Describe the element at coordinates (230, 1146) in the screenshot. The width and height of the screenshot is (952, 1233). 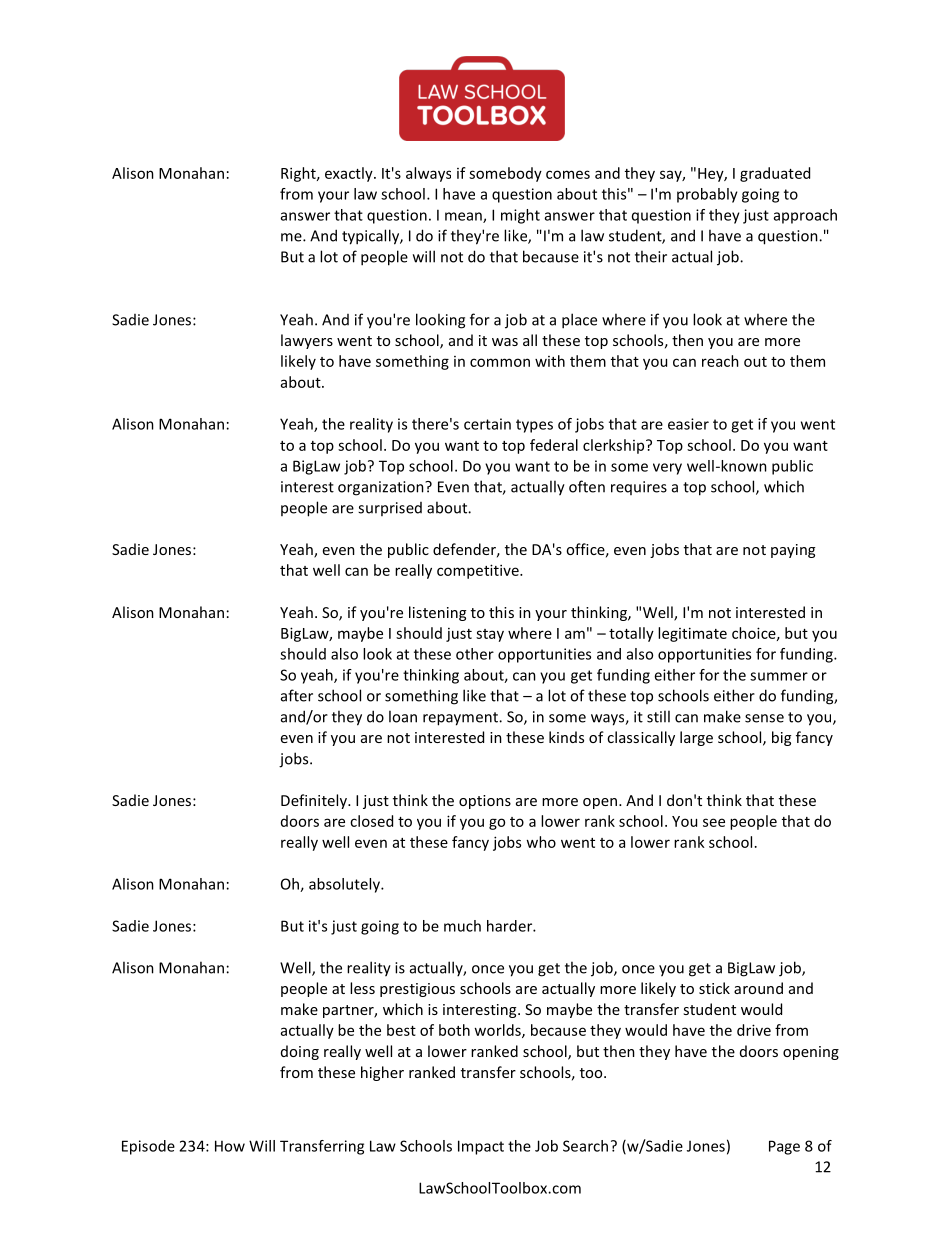
I see `How` at that location.
